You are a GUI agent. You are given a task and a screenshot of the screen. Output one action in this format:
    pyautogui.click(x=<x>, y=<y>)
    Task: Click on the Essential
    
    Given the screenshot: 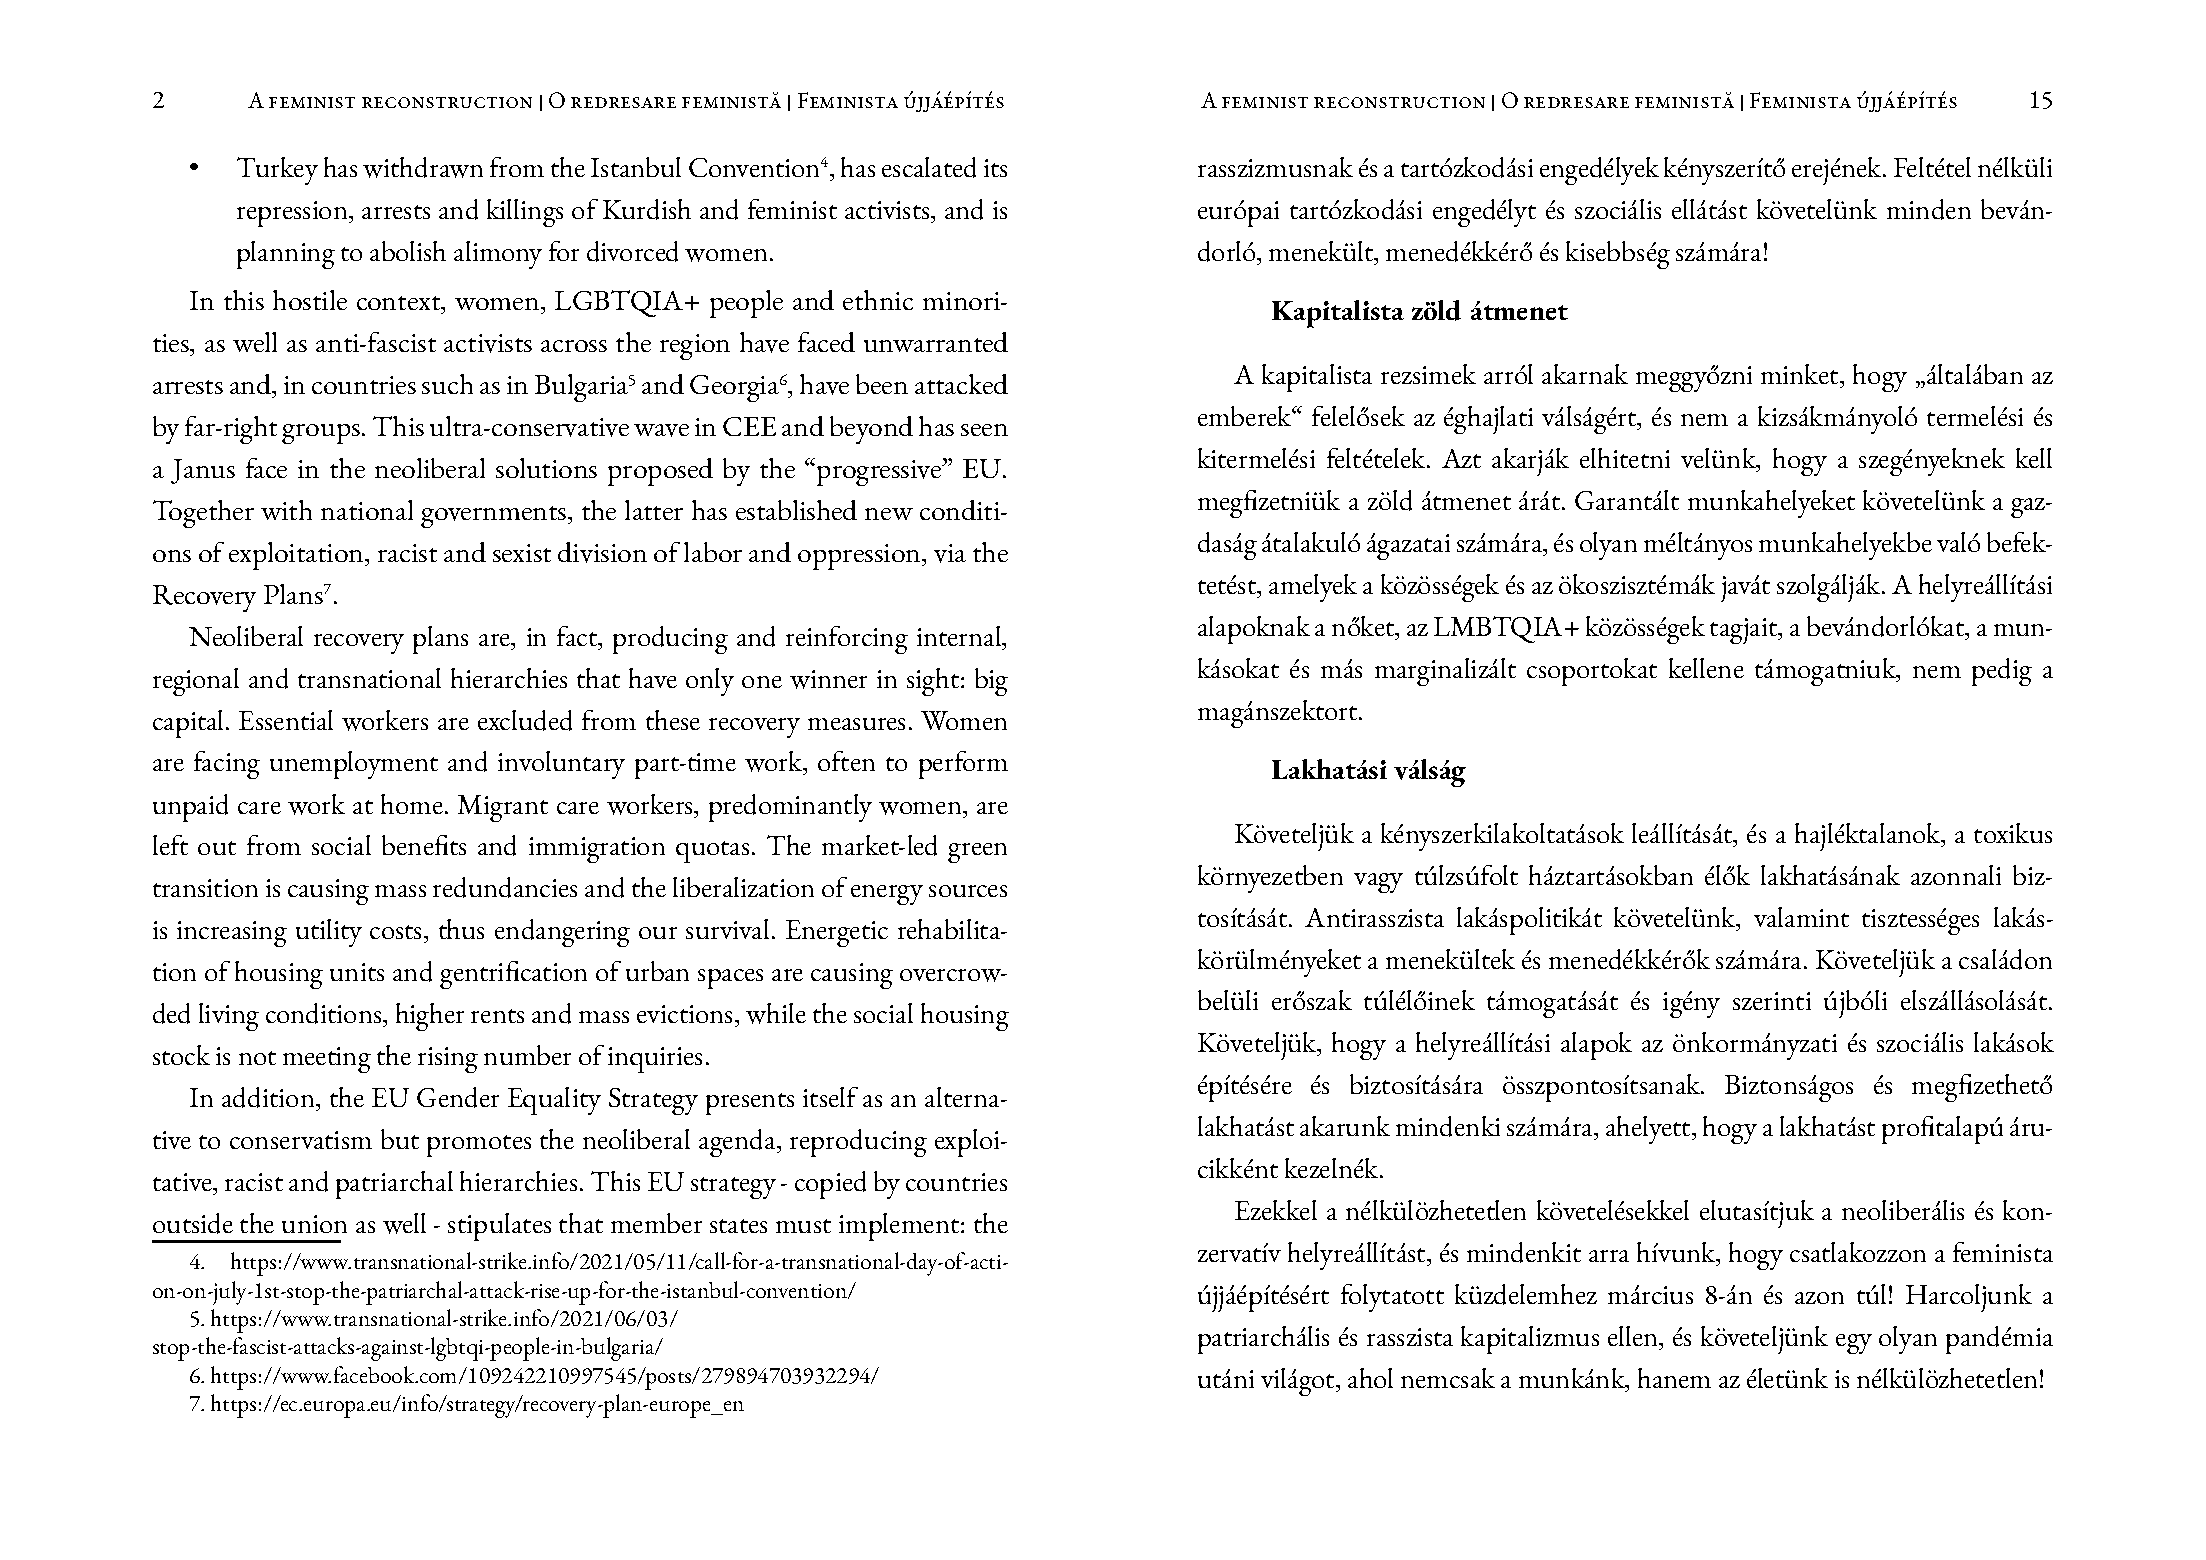 What is the action you would take?
    pyautogui.click(x=286, y=720)
